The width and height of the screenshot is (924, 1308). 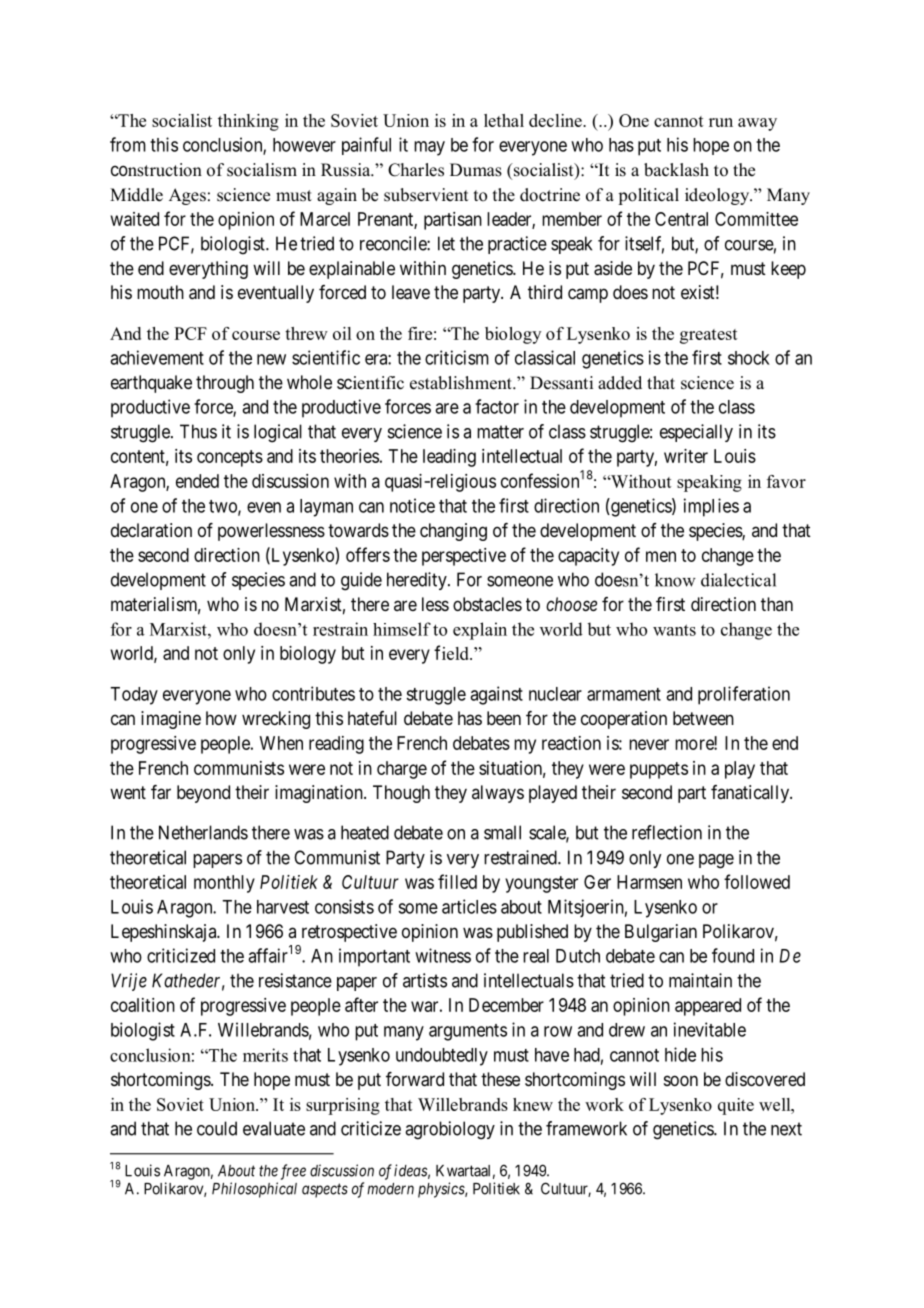 What do you see at coordinates (703, 718) in the screenshot?
I see `between` at bounding box center [703, 718].
